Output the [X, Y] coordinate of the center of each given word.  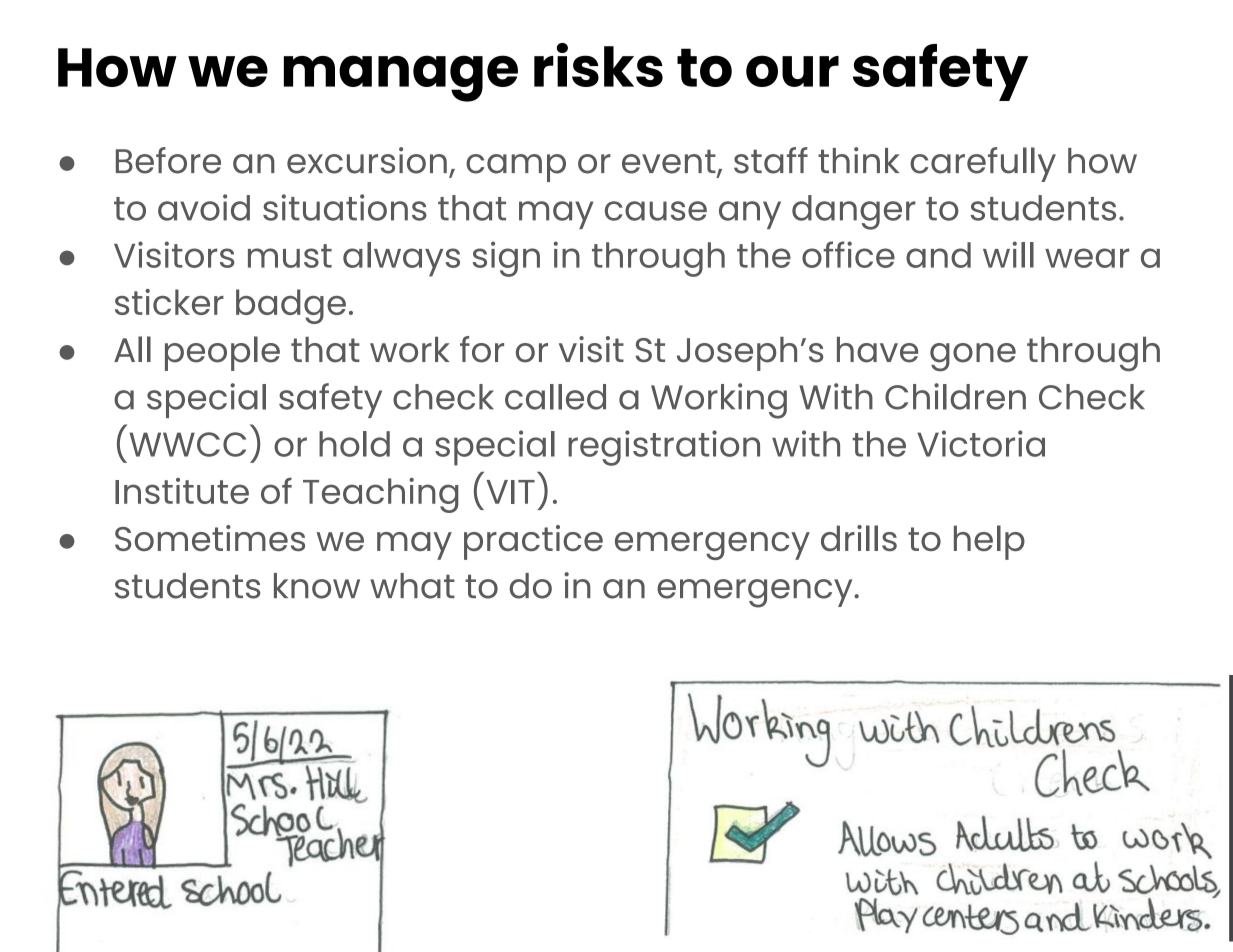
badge [291, 306]
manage [401, 78]
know [317, 586]
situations [345, 207]
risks [598, 65]
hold [354, 444]
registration [664, 448]
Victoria [981, 443]
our [792, 71]
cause [656, 211]
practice [533, 542]
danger [854, 212]
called [555, 397]
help [989, 542]
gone [973, 357]
